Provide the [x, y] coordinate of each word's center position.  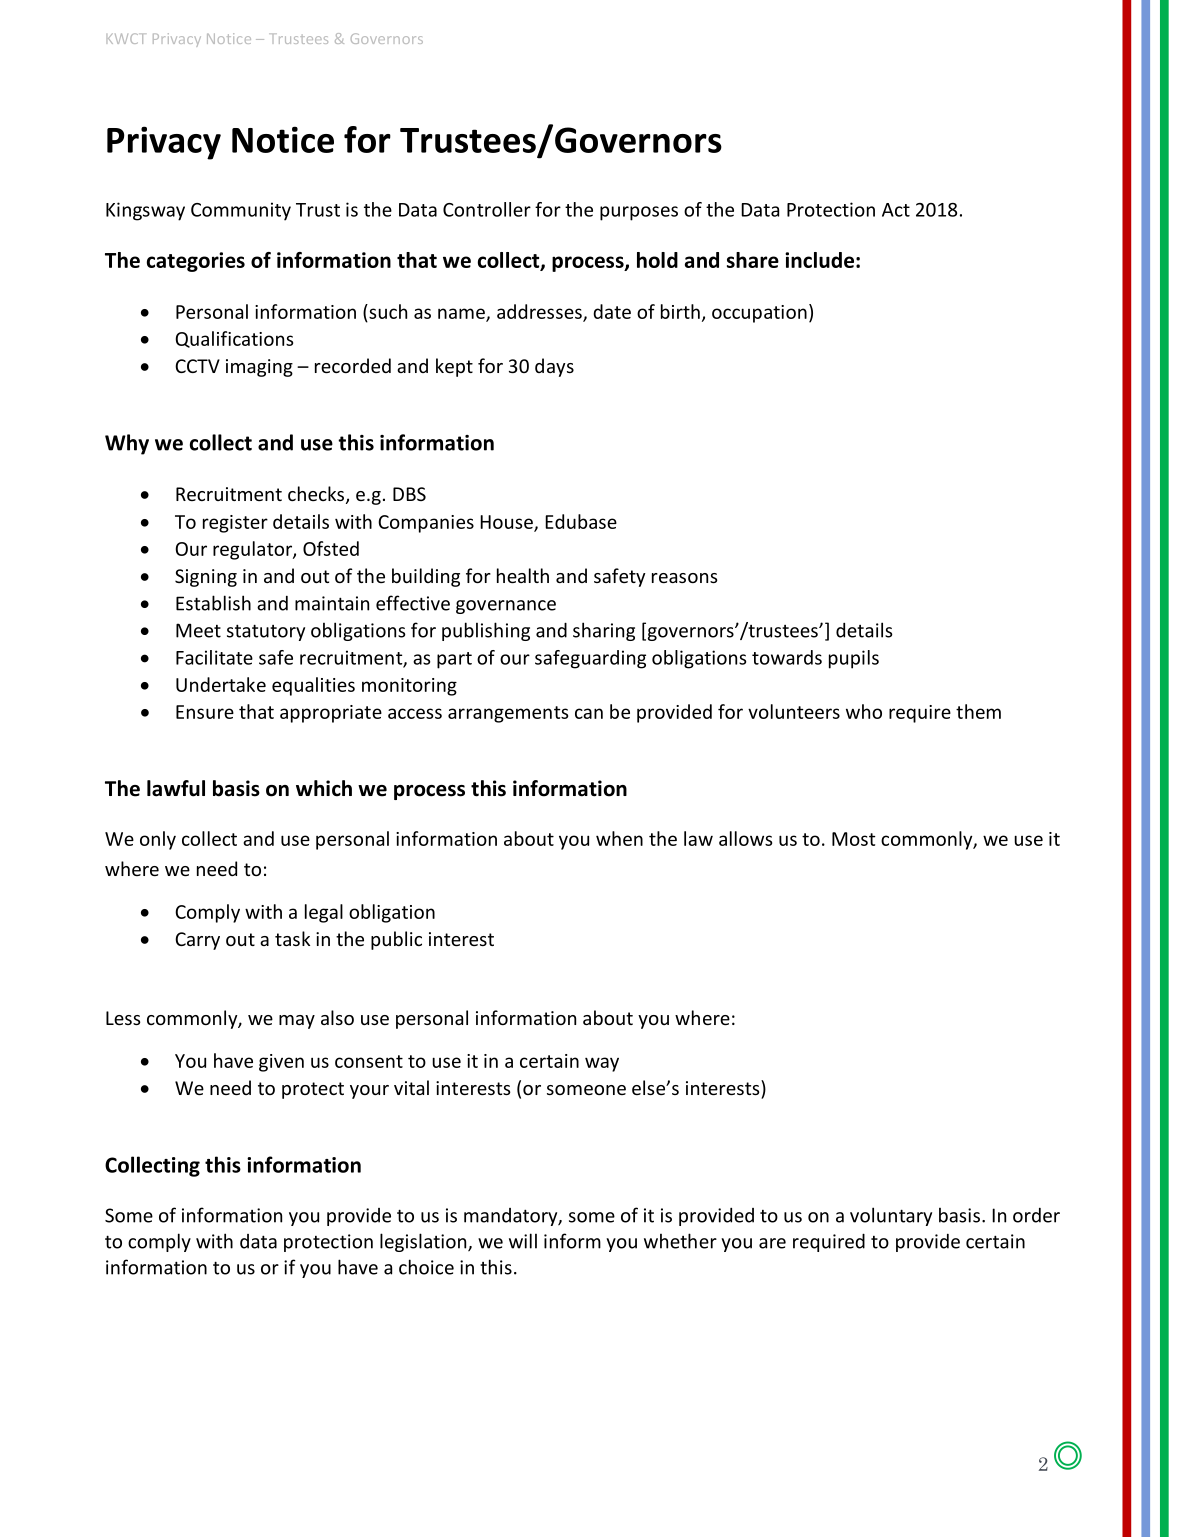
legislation [424, 1242]
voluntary [891, 1216]
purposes [639, 213]
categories [196, 262]
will [523, 1241]
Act [896, 210]
